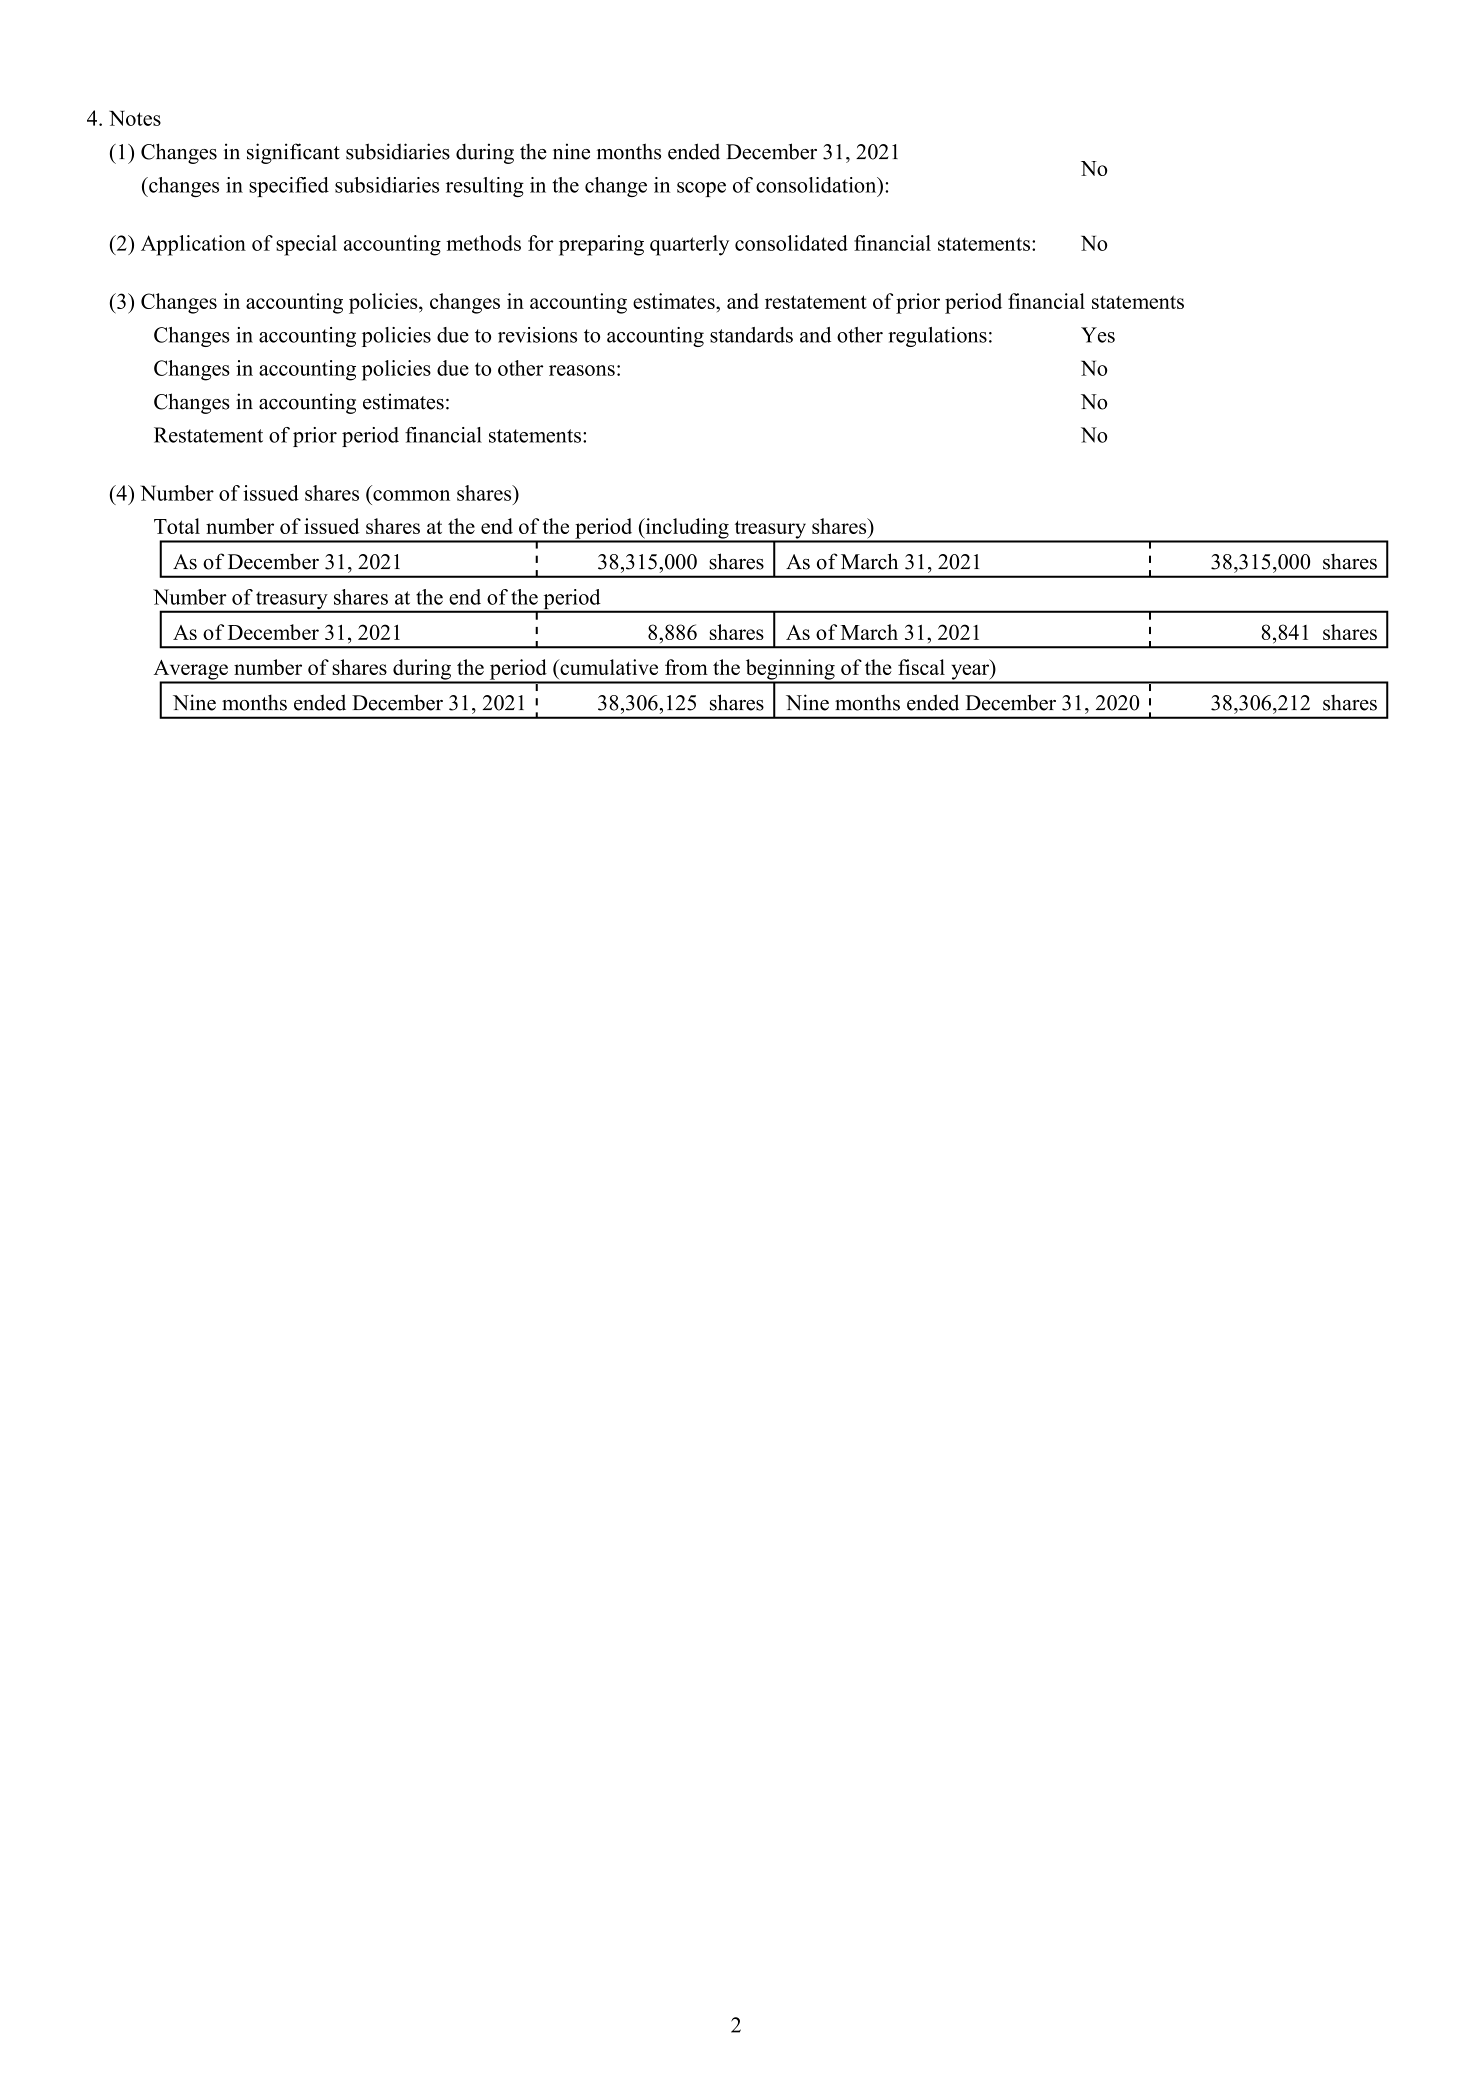 The height and width of the image is (2083, 1472). I want to click on reasons, so click(582, 370).
